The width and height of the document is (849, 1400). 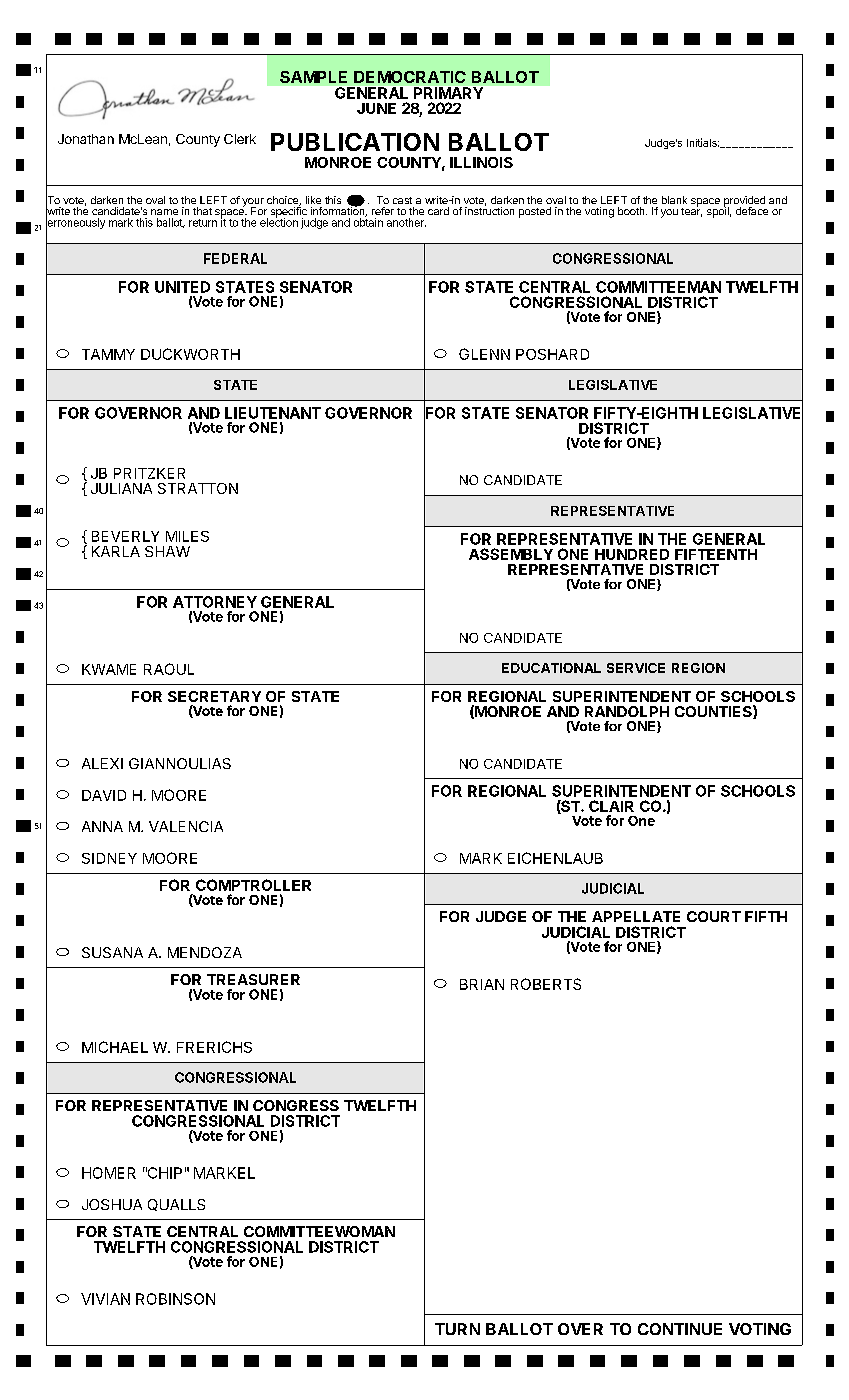 What do you see at coordinates (484, 354) in the document?
I see `GLENN` at bounding box center [484, 354].
